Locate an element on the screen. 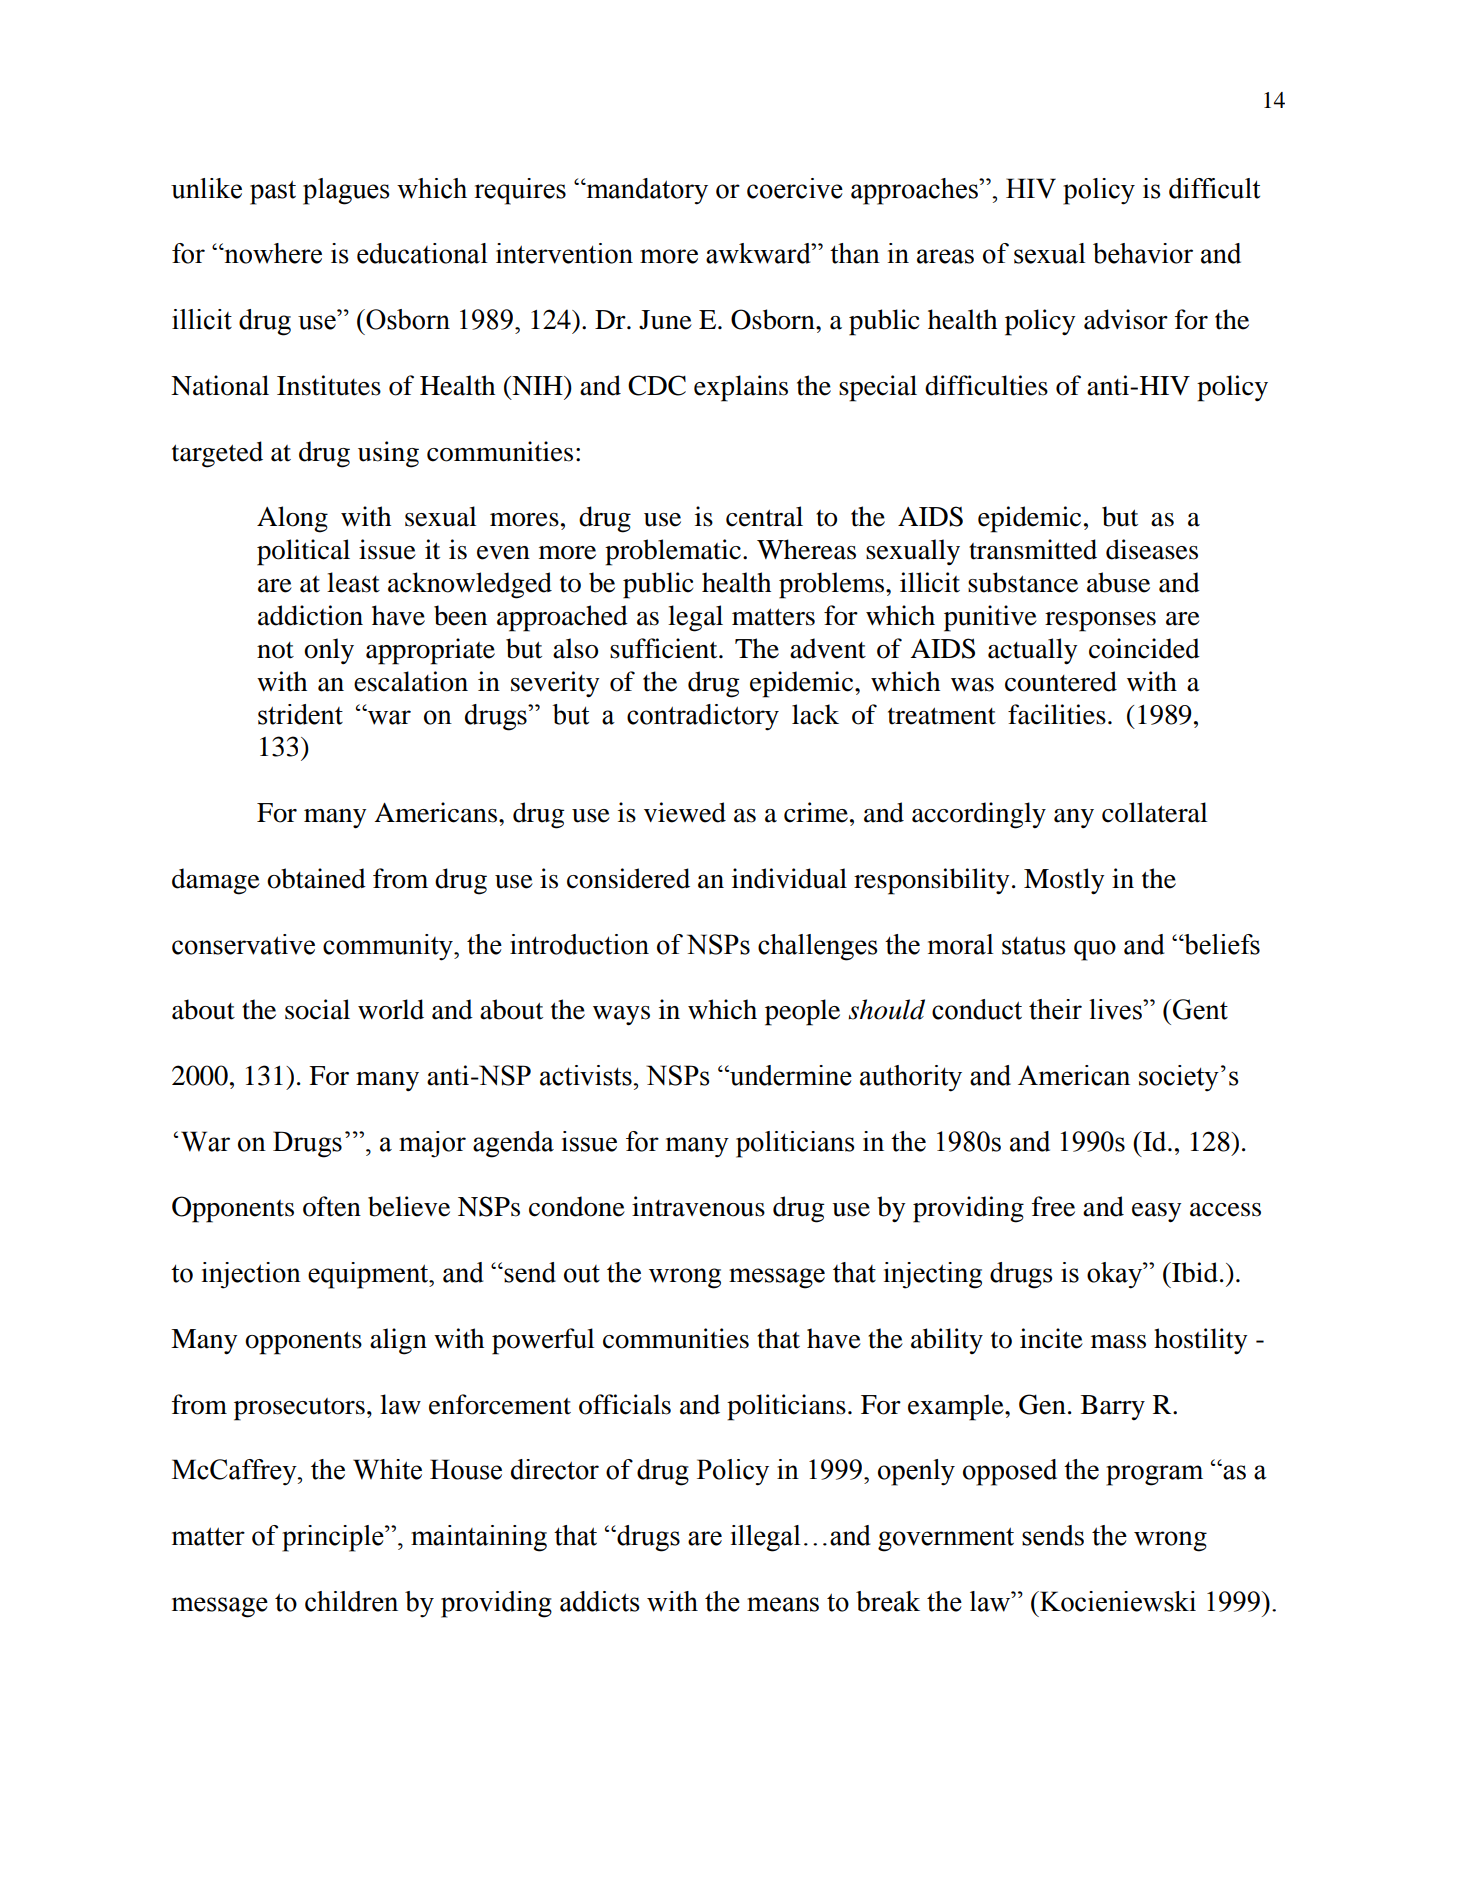 This screenshot has height=1886, width=1457. strident is located at coordinates (300, 714).
